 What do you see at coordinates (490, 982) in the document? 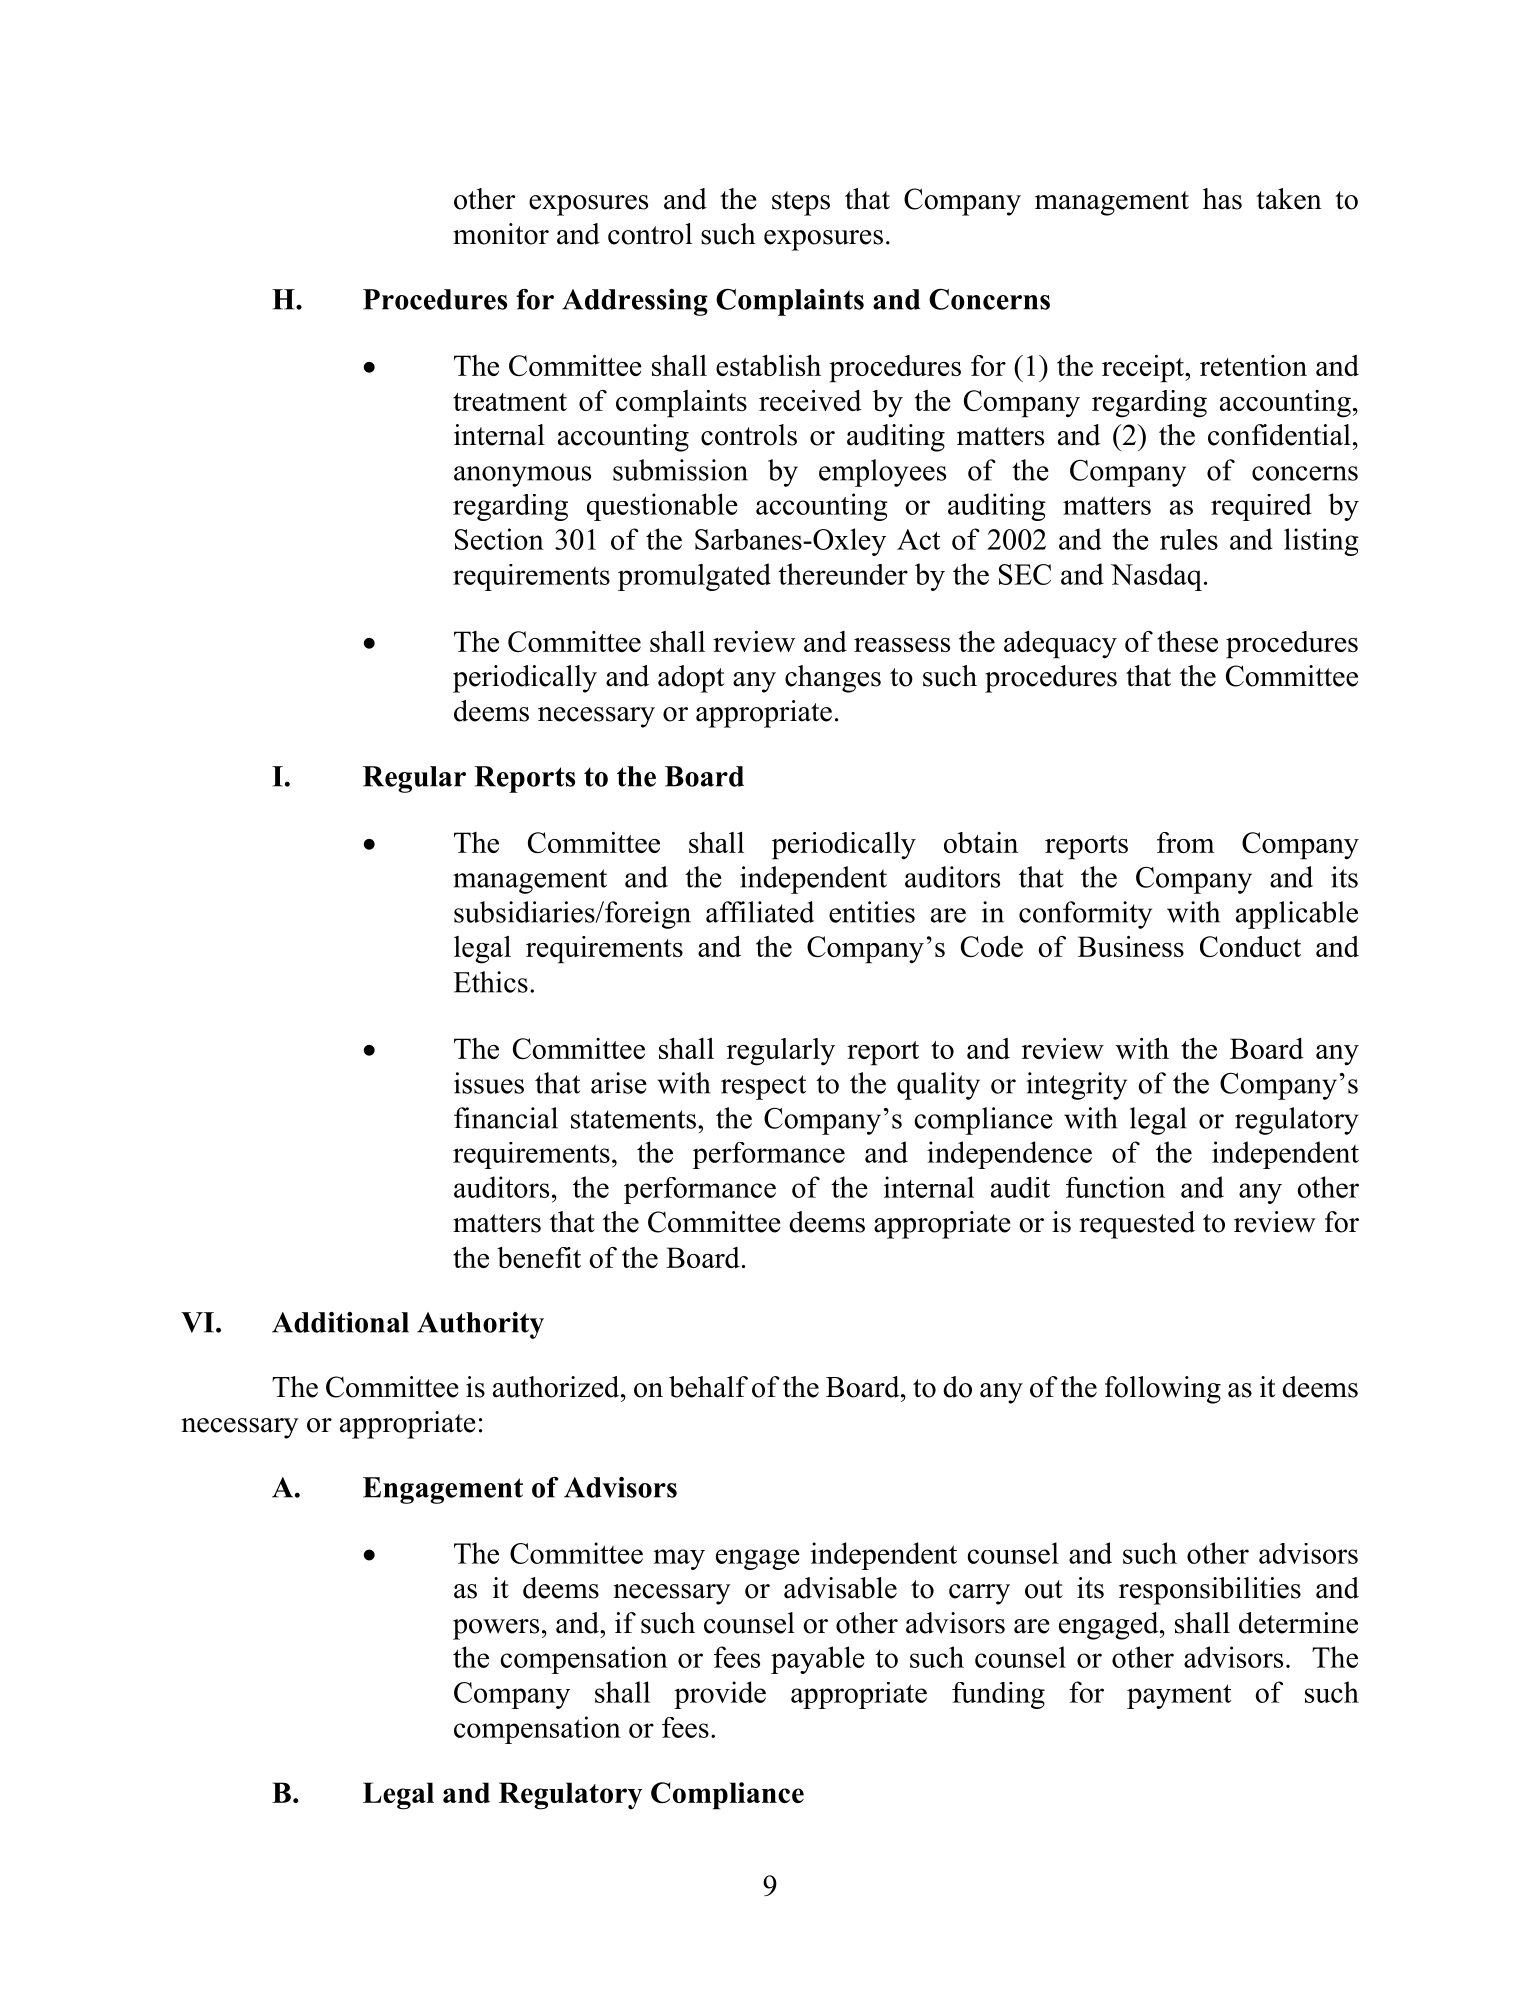
I see `Ethics` at bounding box center [490, 982].
